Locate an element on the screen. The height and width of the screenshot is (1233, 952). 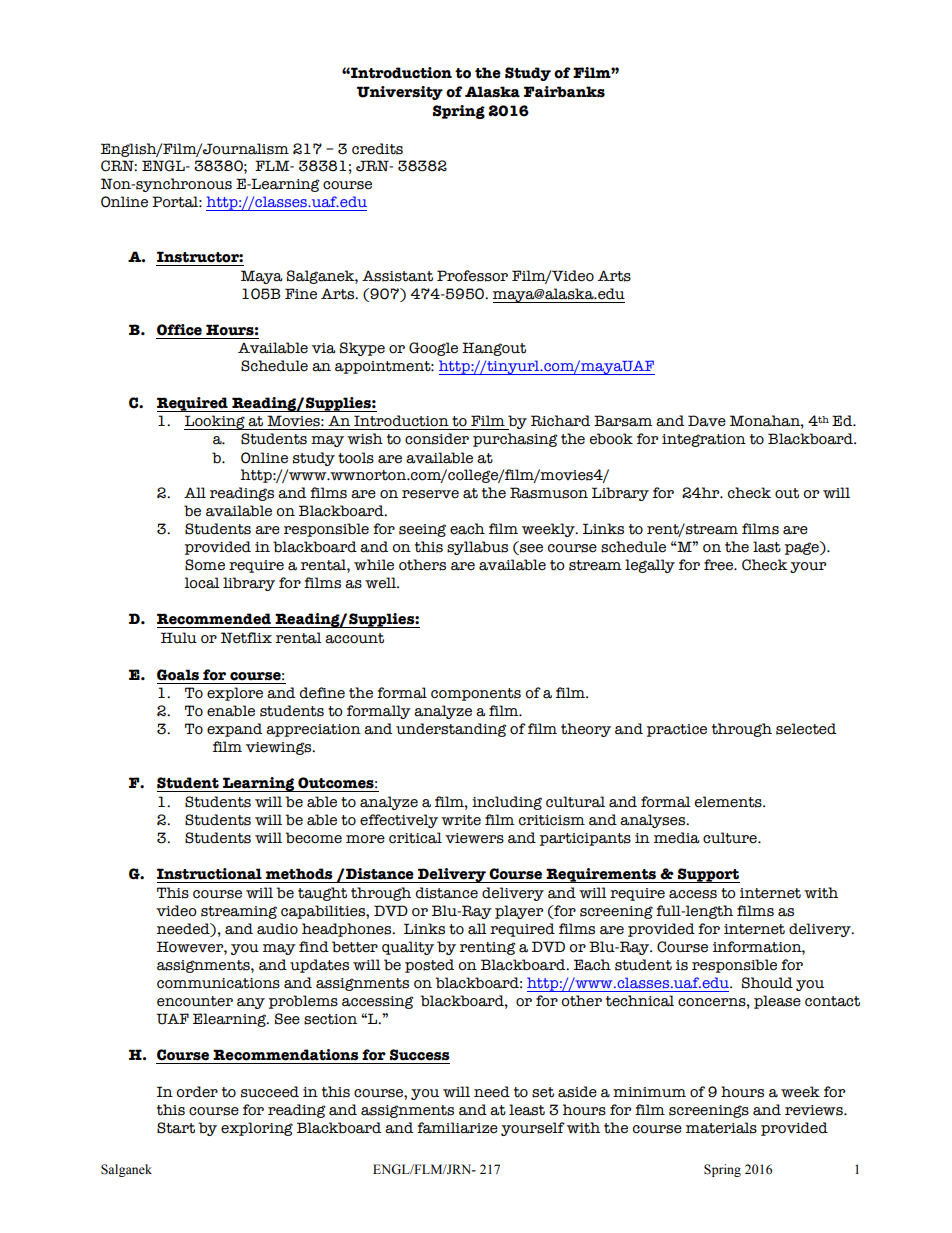
credits is located at coordinates (377, 149).
